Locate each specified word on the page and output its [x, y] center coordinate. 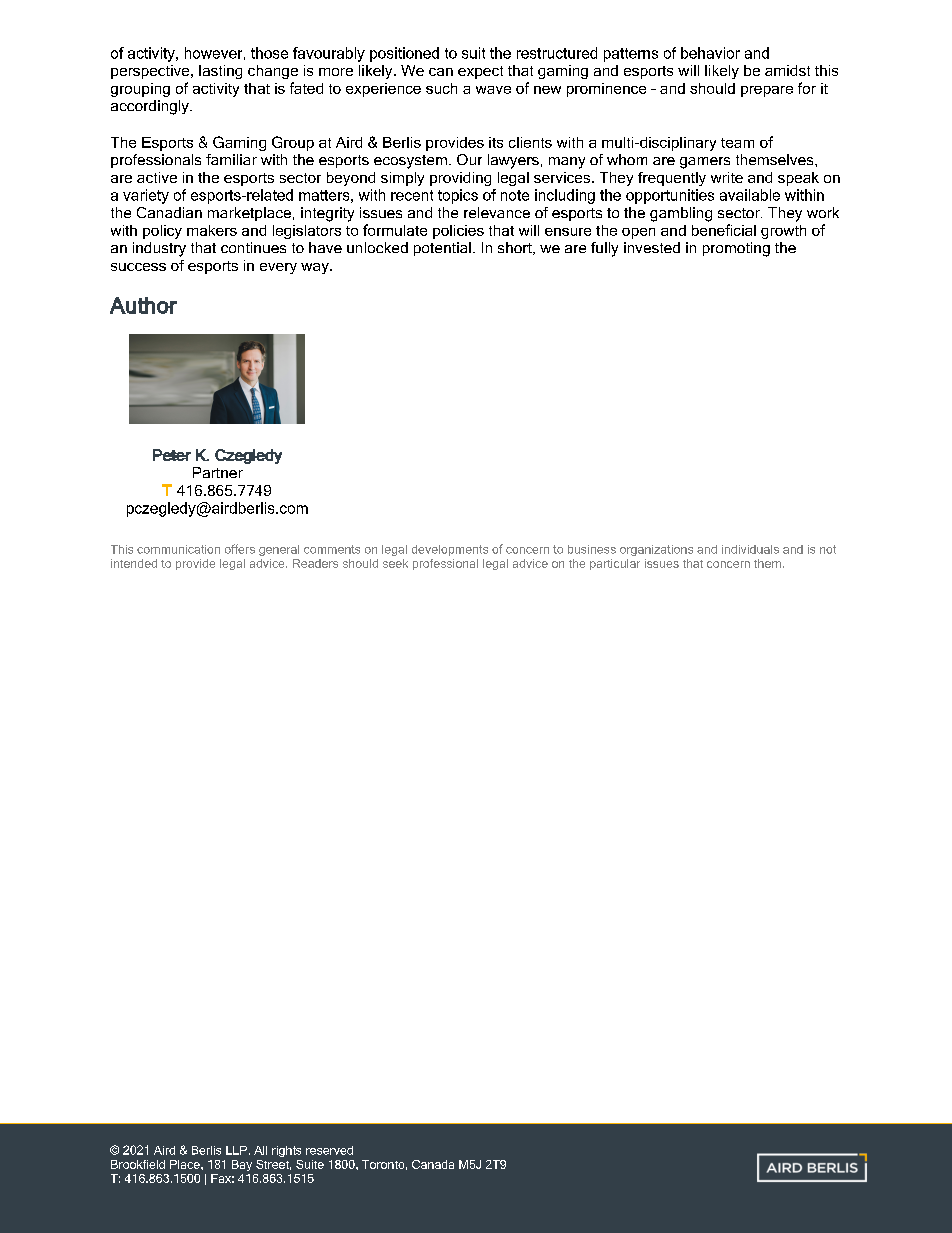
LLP [236, 1150]
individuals [750, 549]
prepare [767, 91]
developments [450, 550]
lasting [220, 72]
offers [240, 549]
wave [493, 90]
